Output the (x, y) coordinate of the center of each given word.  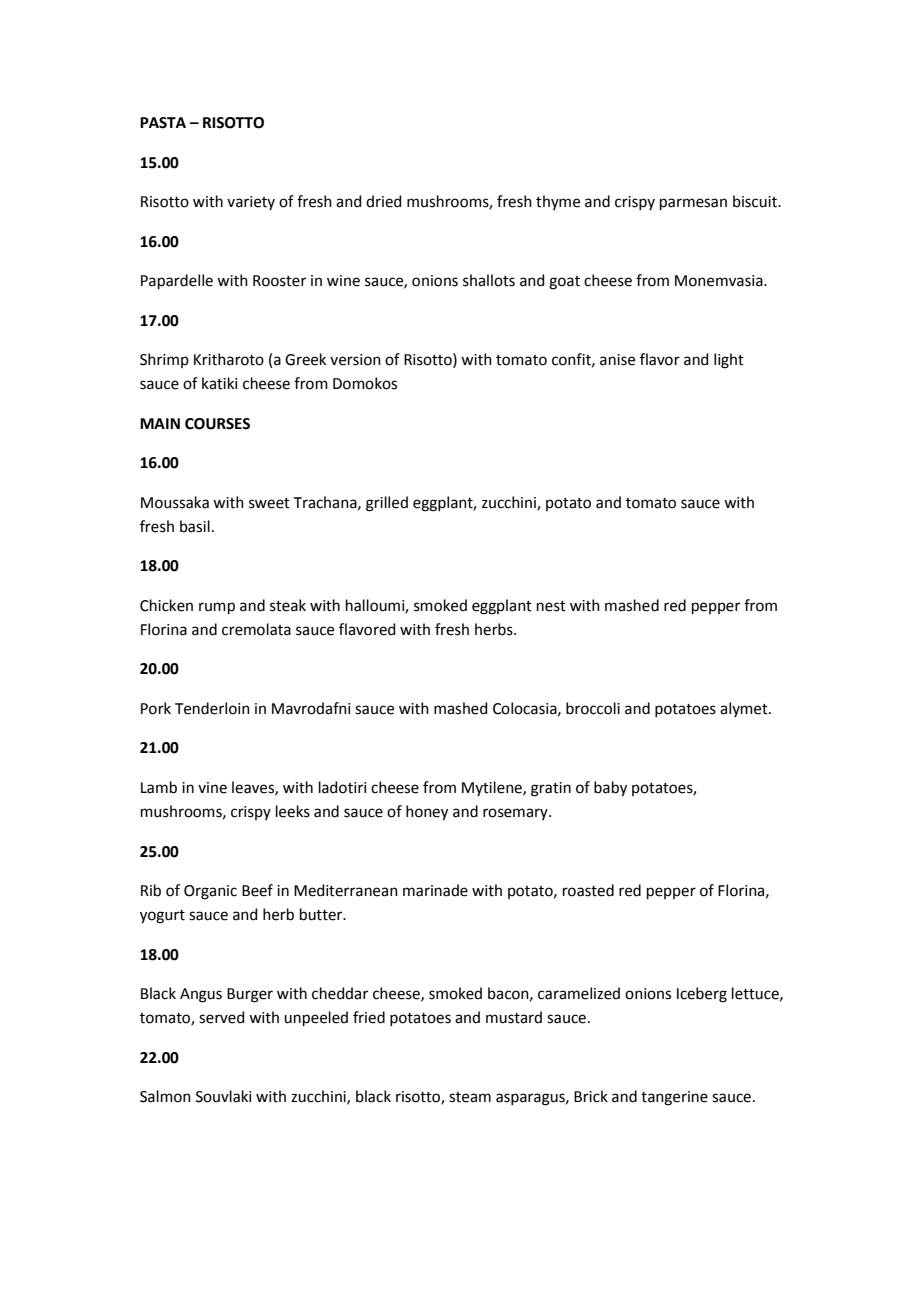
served (222, 1017)
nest (551, 606)
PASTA (163, 123)
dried (384, 201)
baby (610, 789)
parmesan (693, 204)
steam (470, 1097)
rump (217, 608)
